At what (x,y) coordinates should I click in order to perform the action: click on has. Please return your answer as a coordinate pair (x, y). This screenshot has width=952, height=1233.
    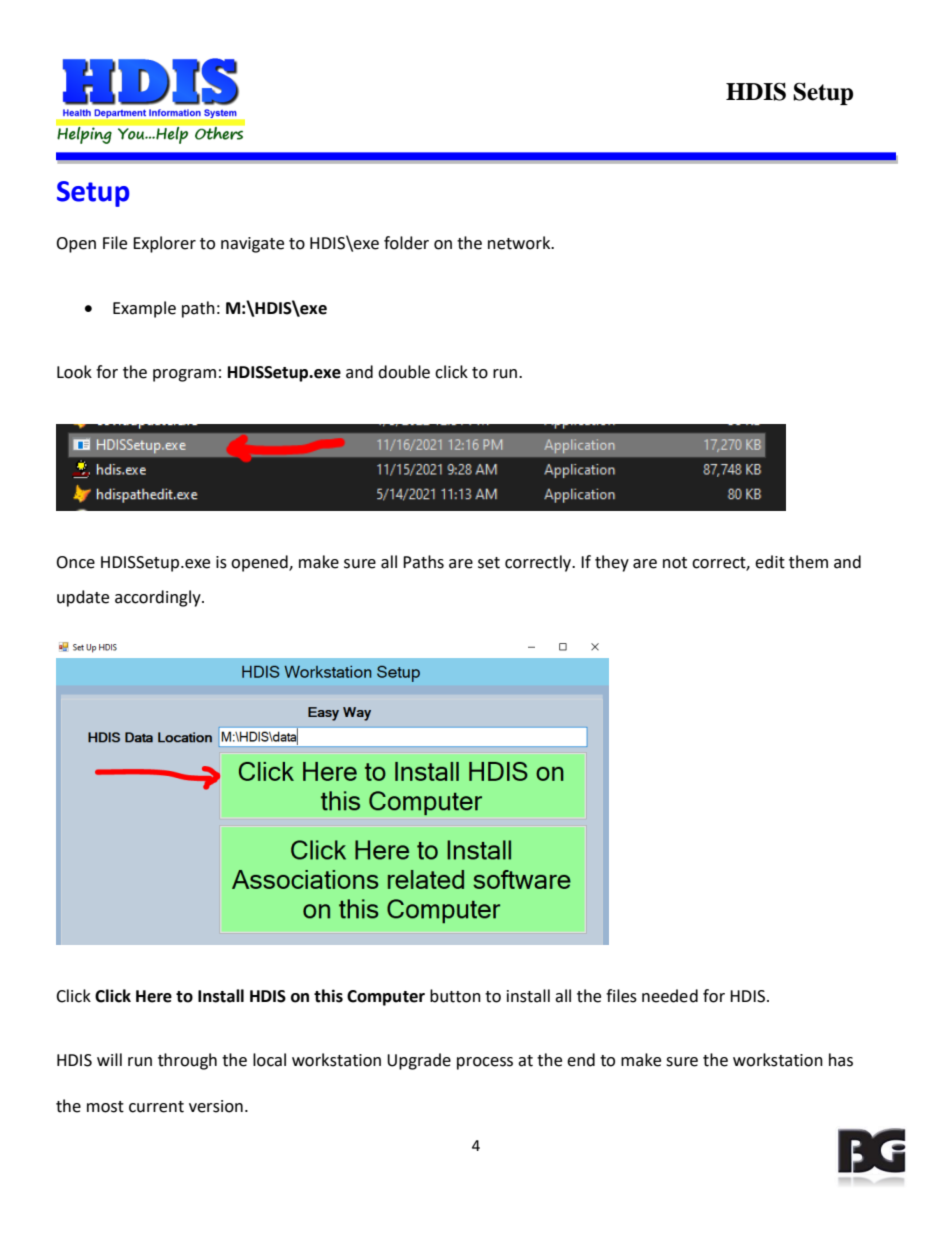
    Looking at the image, I should click on (841, 1060).
